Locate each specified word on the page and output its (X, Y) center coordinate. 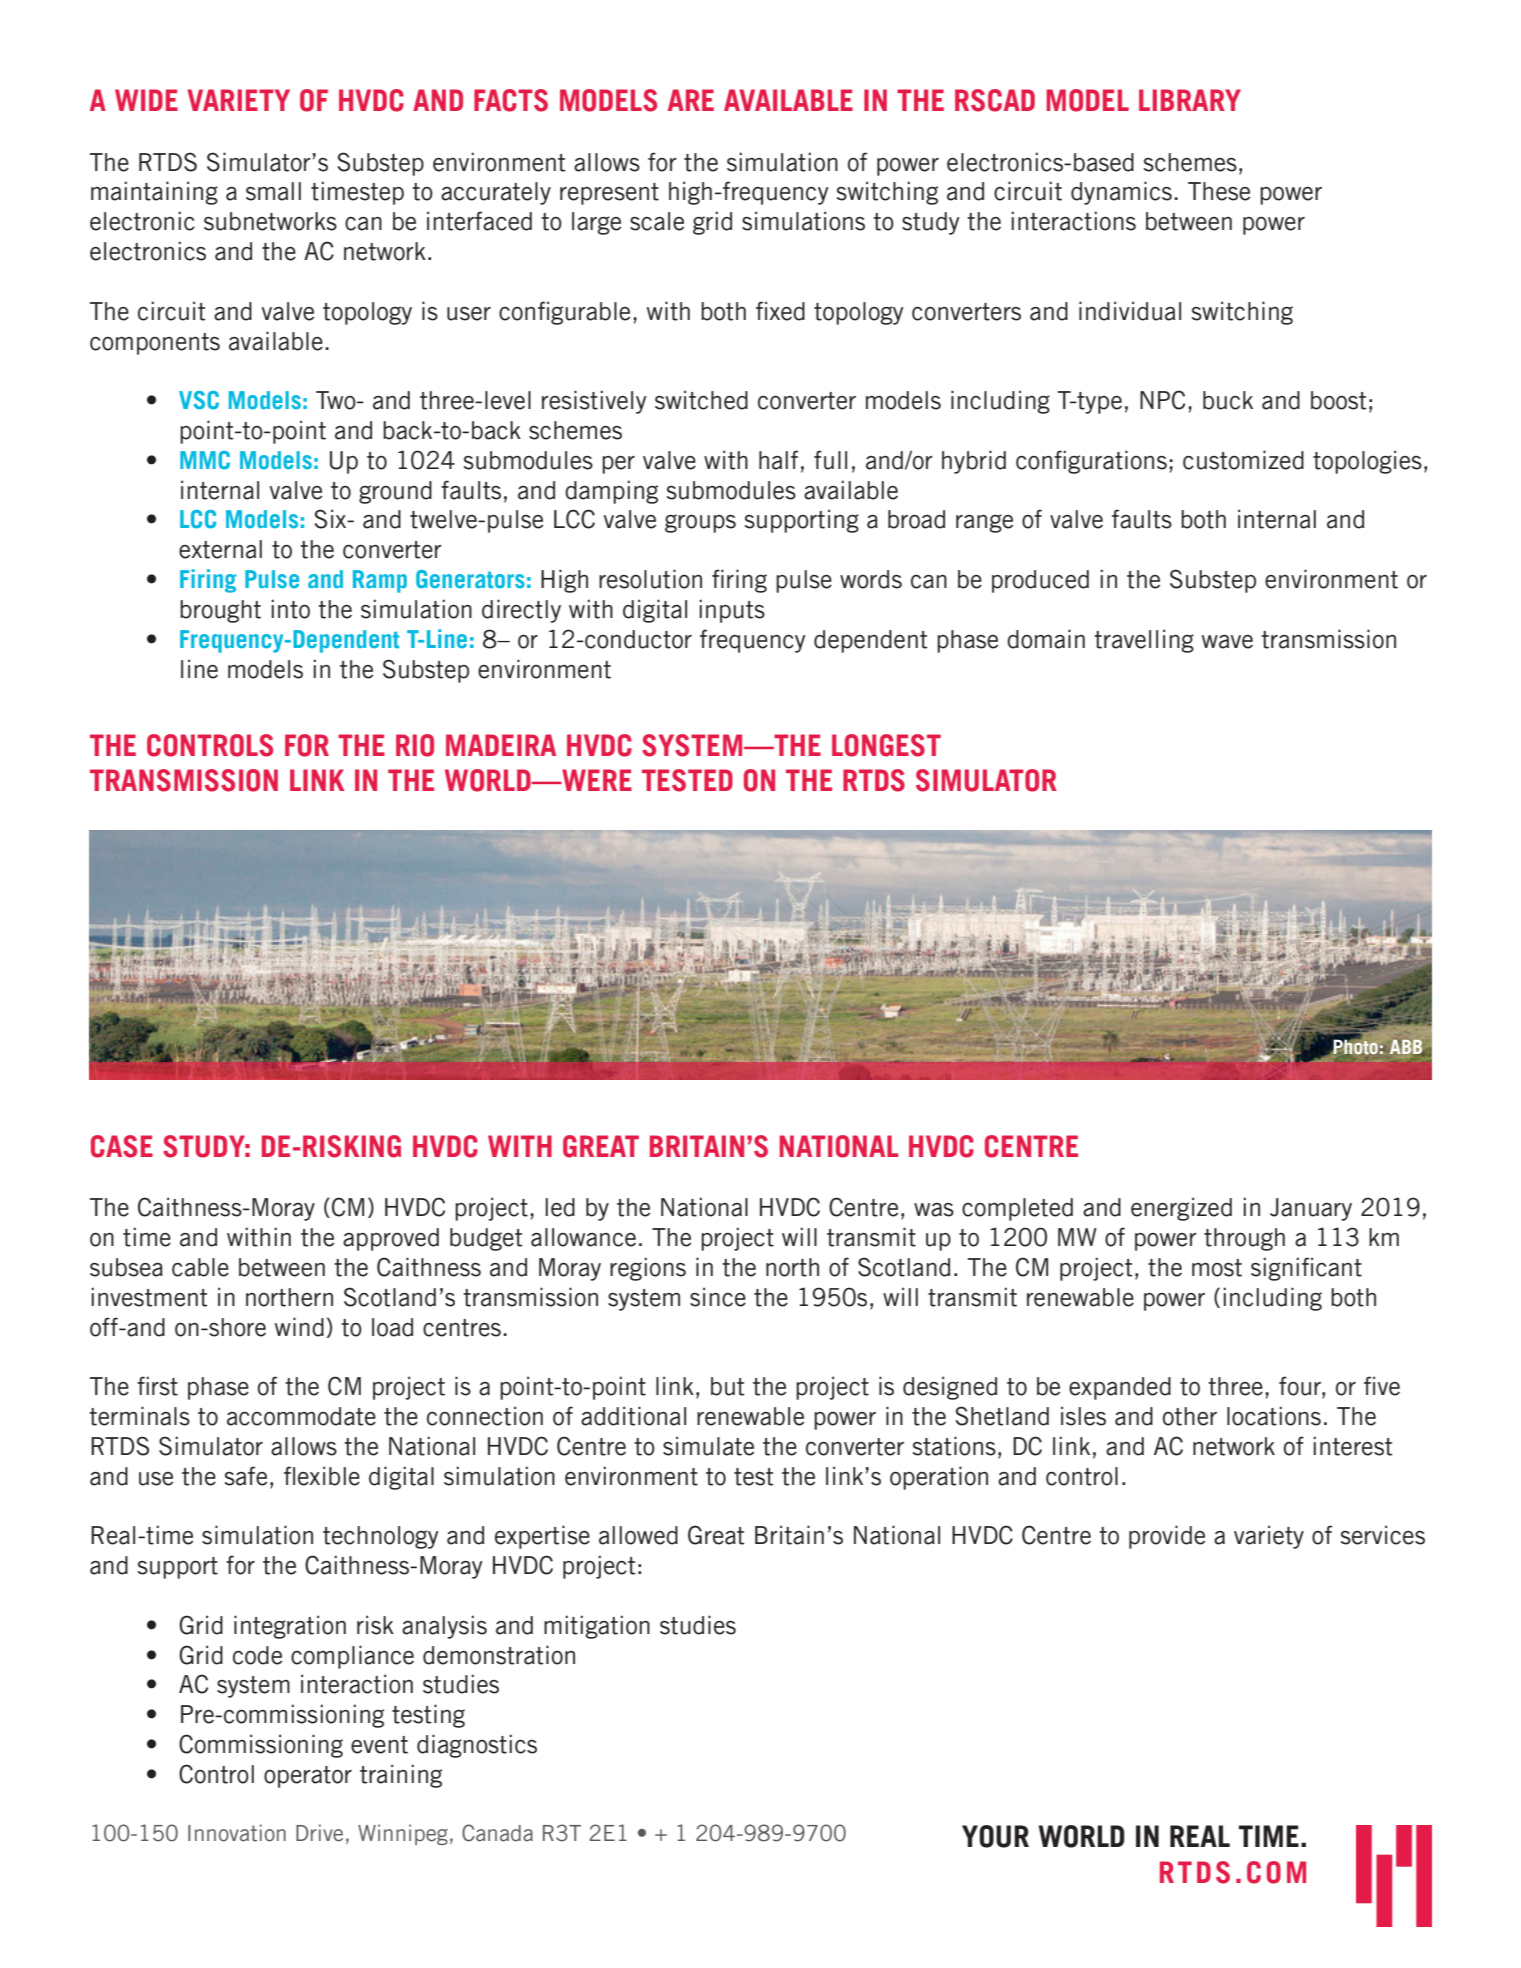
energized (1181, 1209)
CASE (122, 1146)
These (1219, 191)
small (273, 191)
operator (308, 1777)
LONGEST (886, 745)
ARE (691, 100)
